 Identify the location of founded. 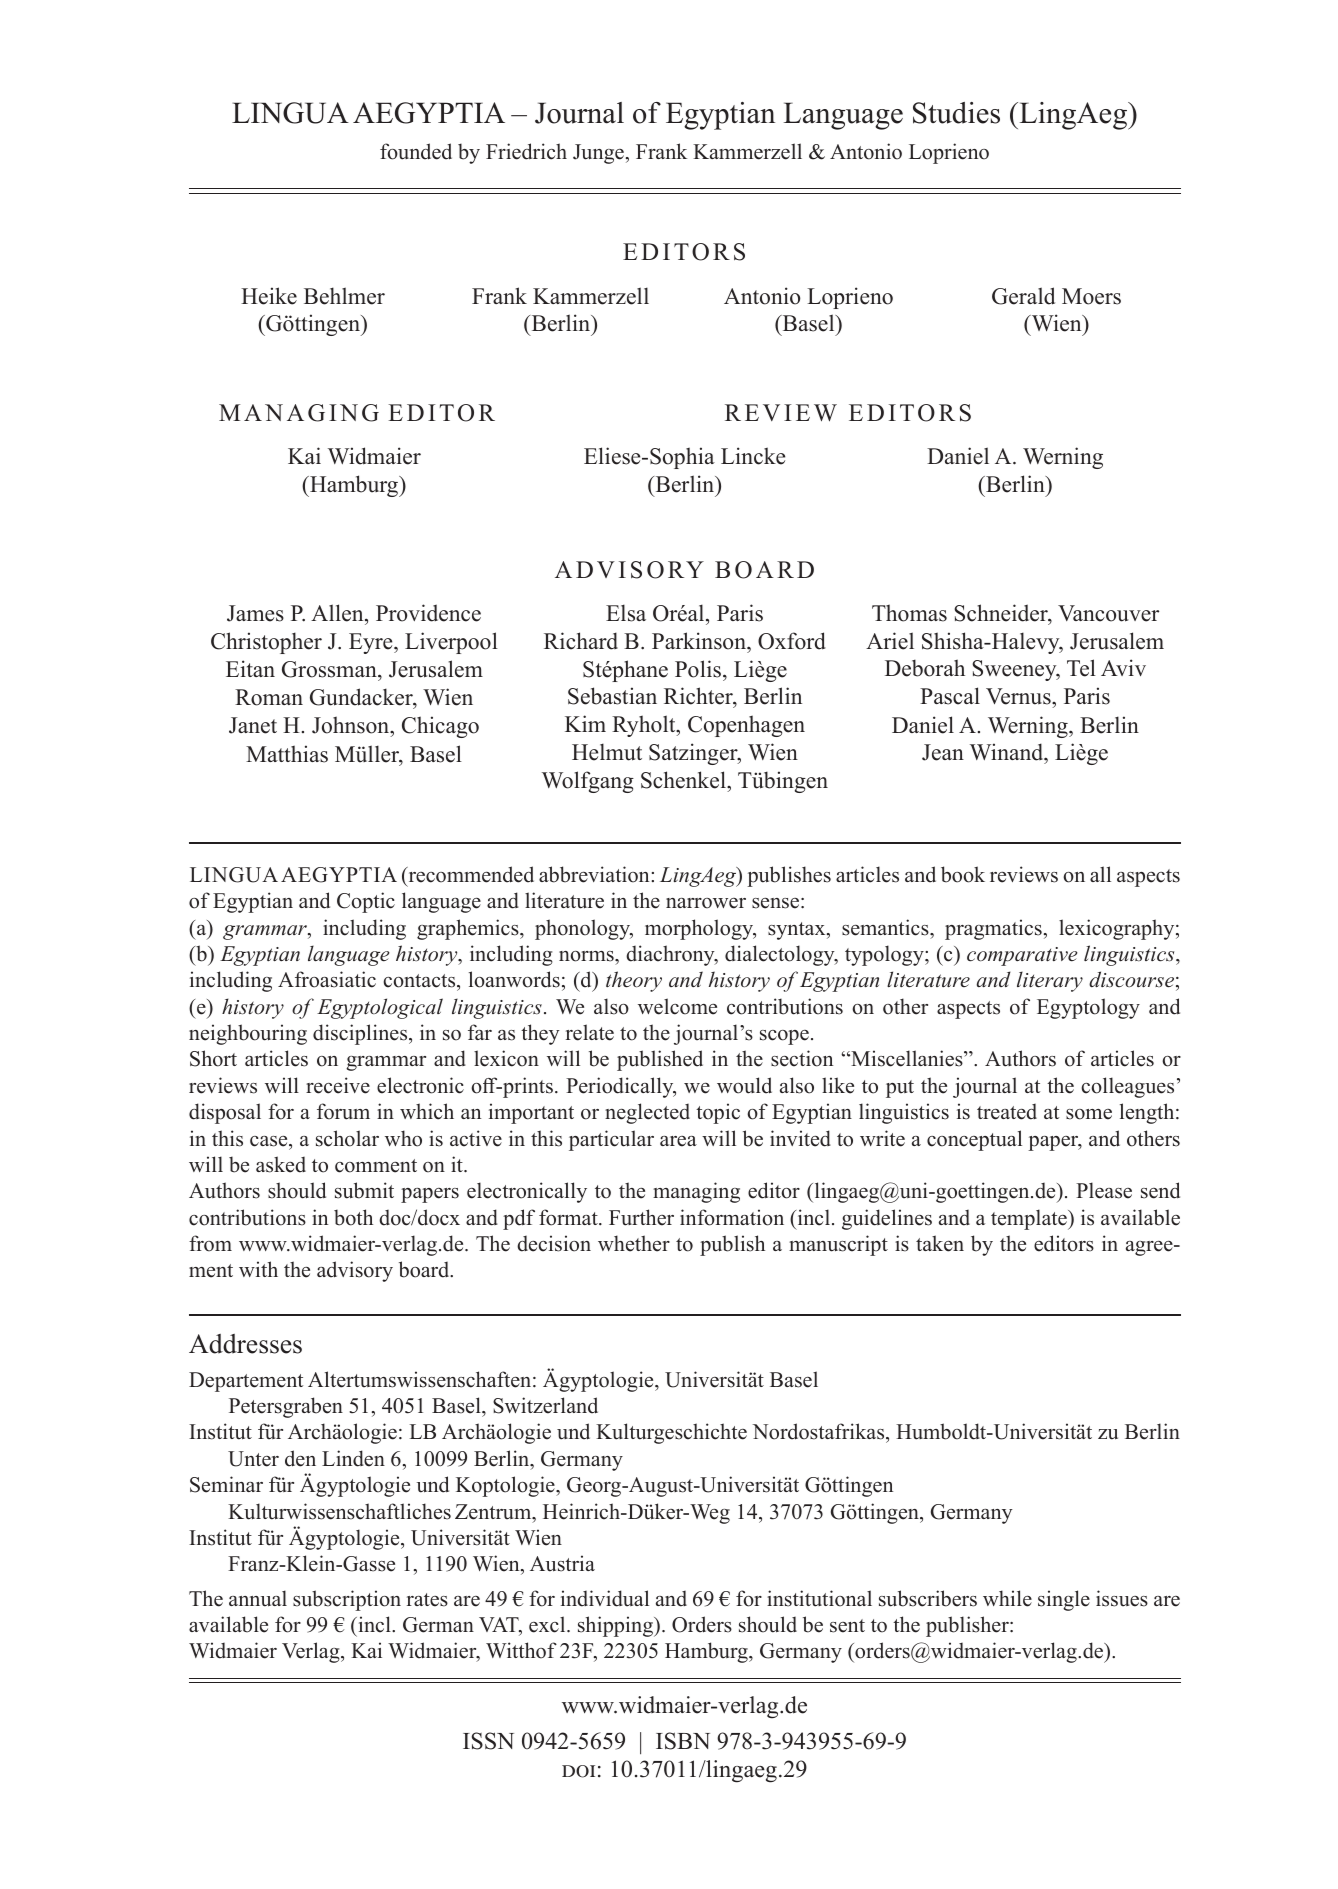
(416, 151).
